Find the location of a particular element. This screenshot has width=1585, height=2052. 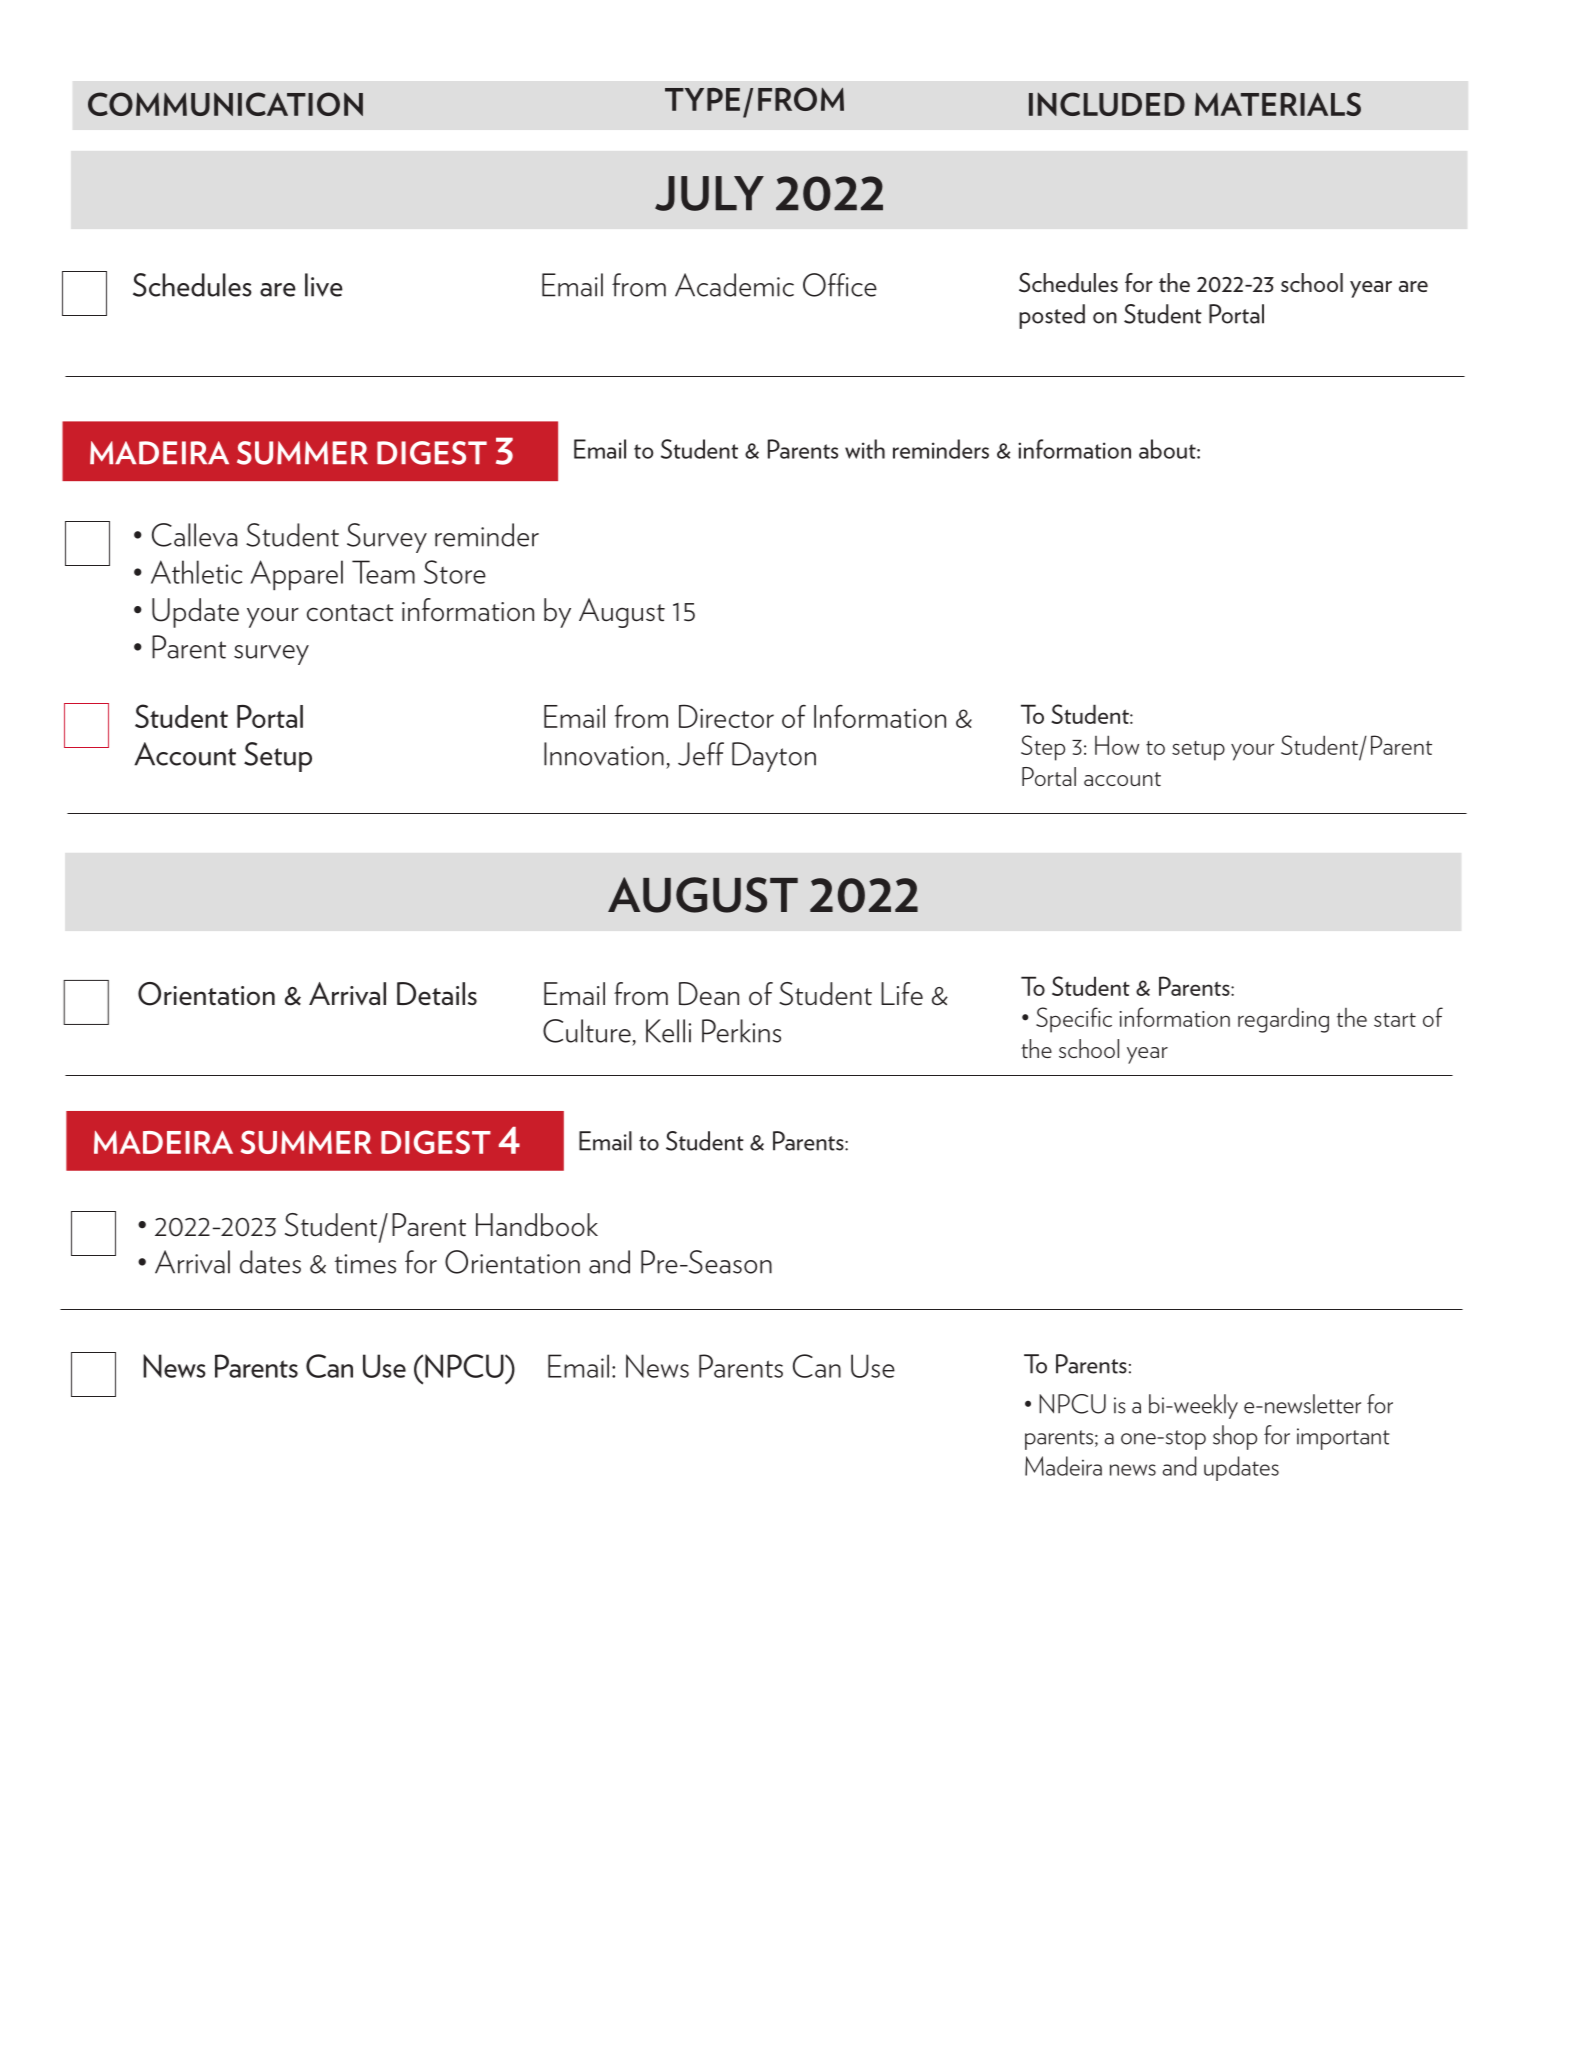

with is located at coordinates (865, 449).
